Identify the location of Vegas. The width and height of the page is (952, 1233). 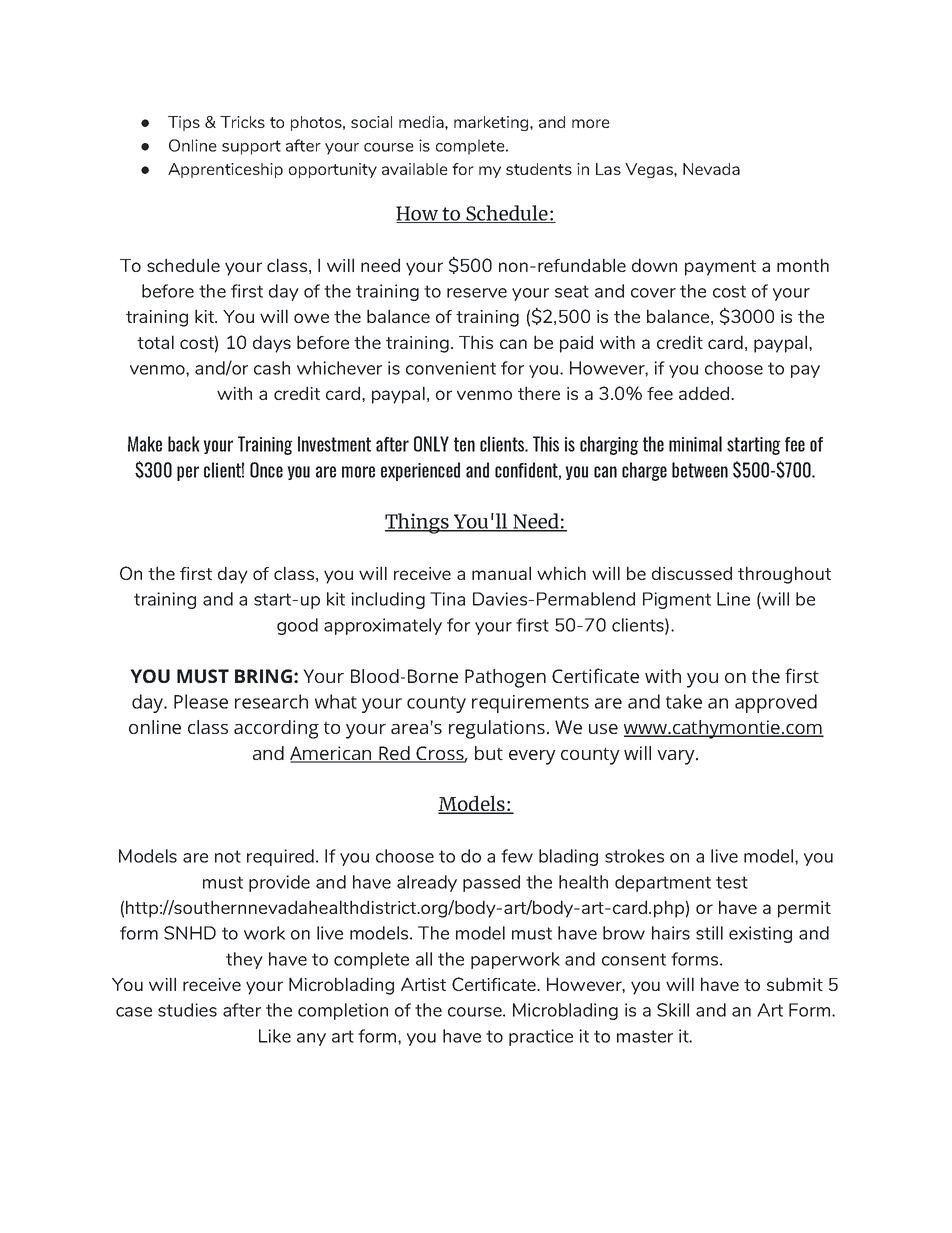
(650, 170).
